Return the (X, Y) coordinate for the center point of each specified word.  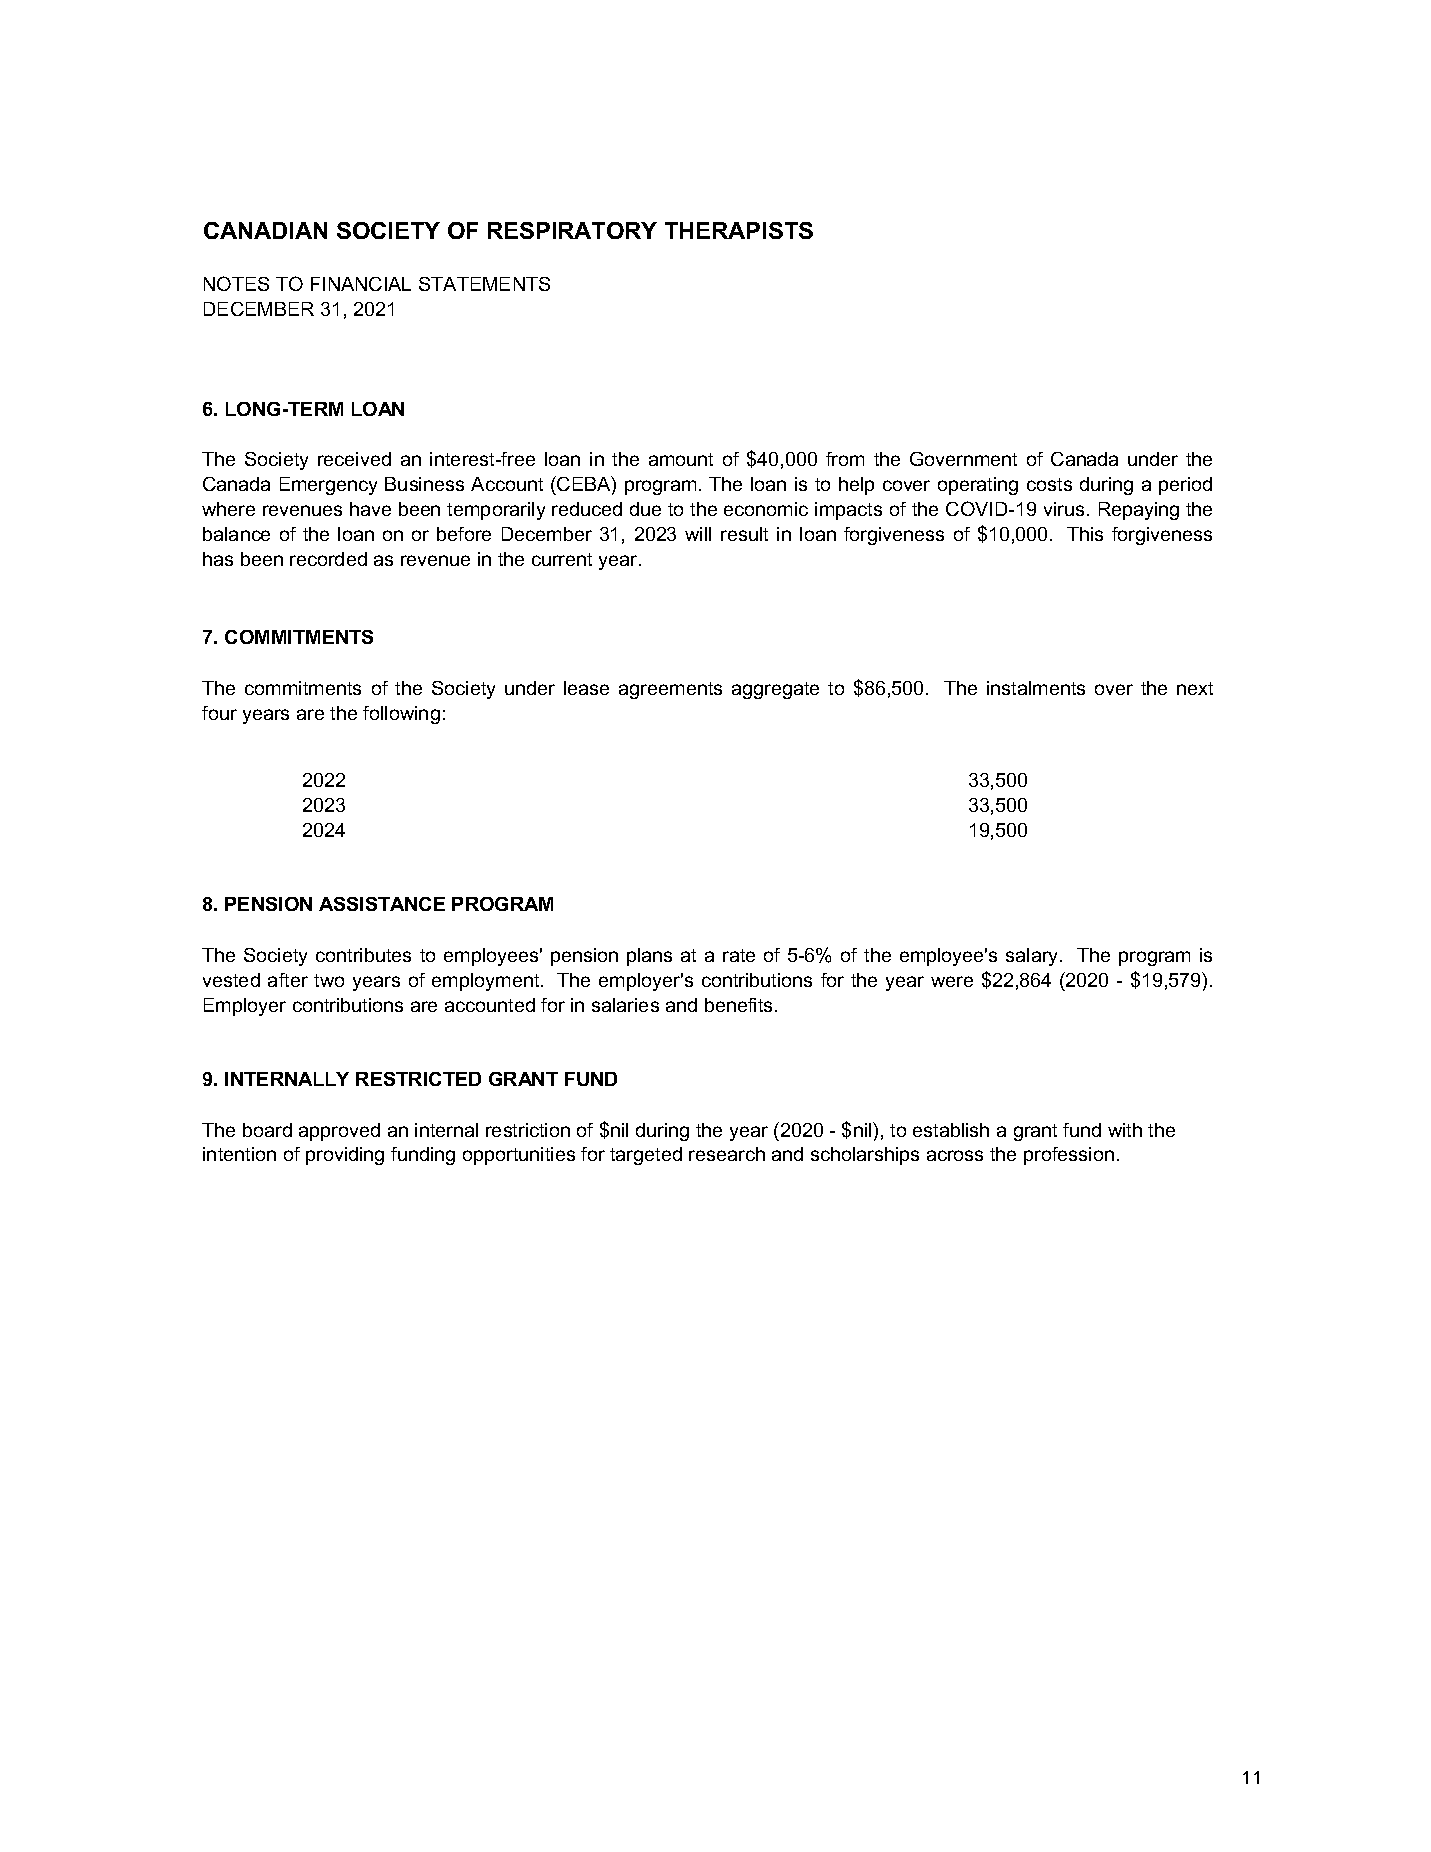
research (727, 1154)
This (1085, 534)
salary (1033, 957)
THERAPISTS (739, 230)
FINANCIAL (361, 284)
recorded (328, 559)
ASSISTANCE (382, 904)
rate (739, 955)
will (698, 534)
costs (1049, 484)
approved (339, 1132)
